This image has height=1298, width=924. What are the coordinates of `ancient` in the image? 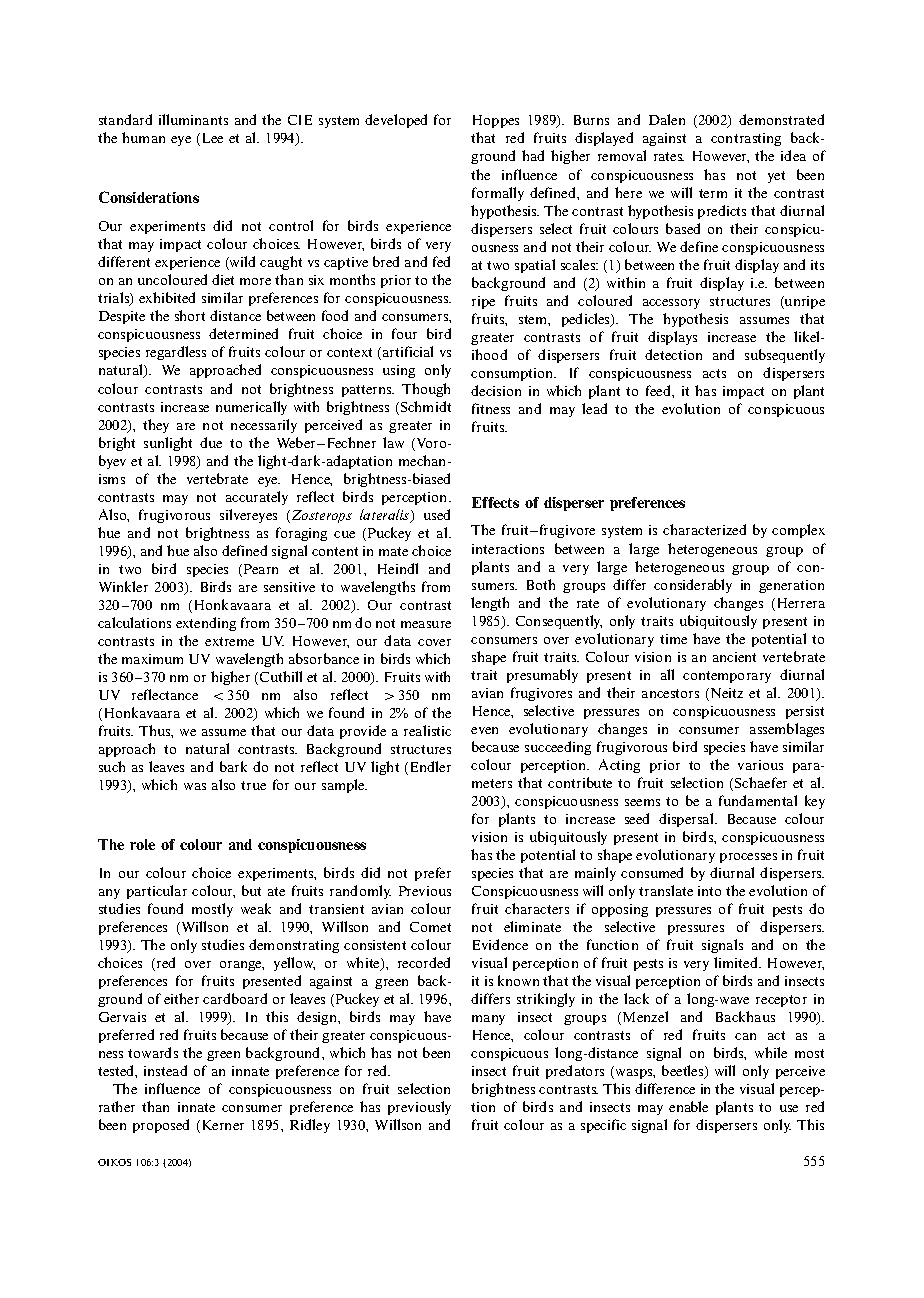 It's located at (734, 657).
